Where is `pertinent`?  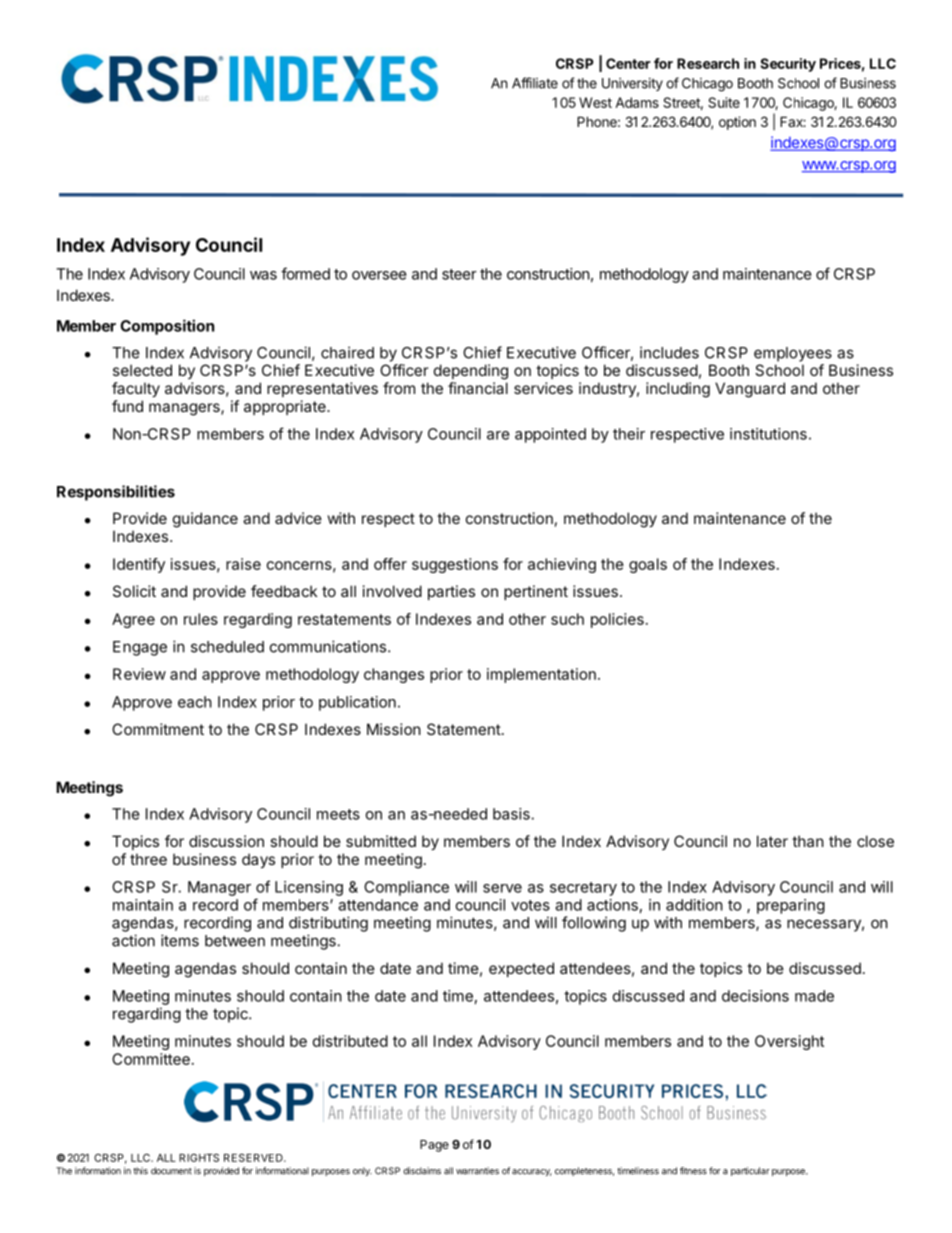 pertinent is located at coordinates (536, 592).
